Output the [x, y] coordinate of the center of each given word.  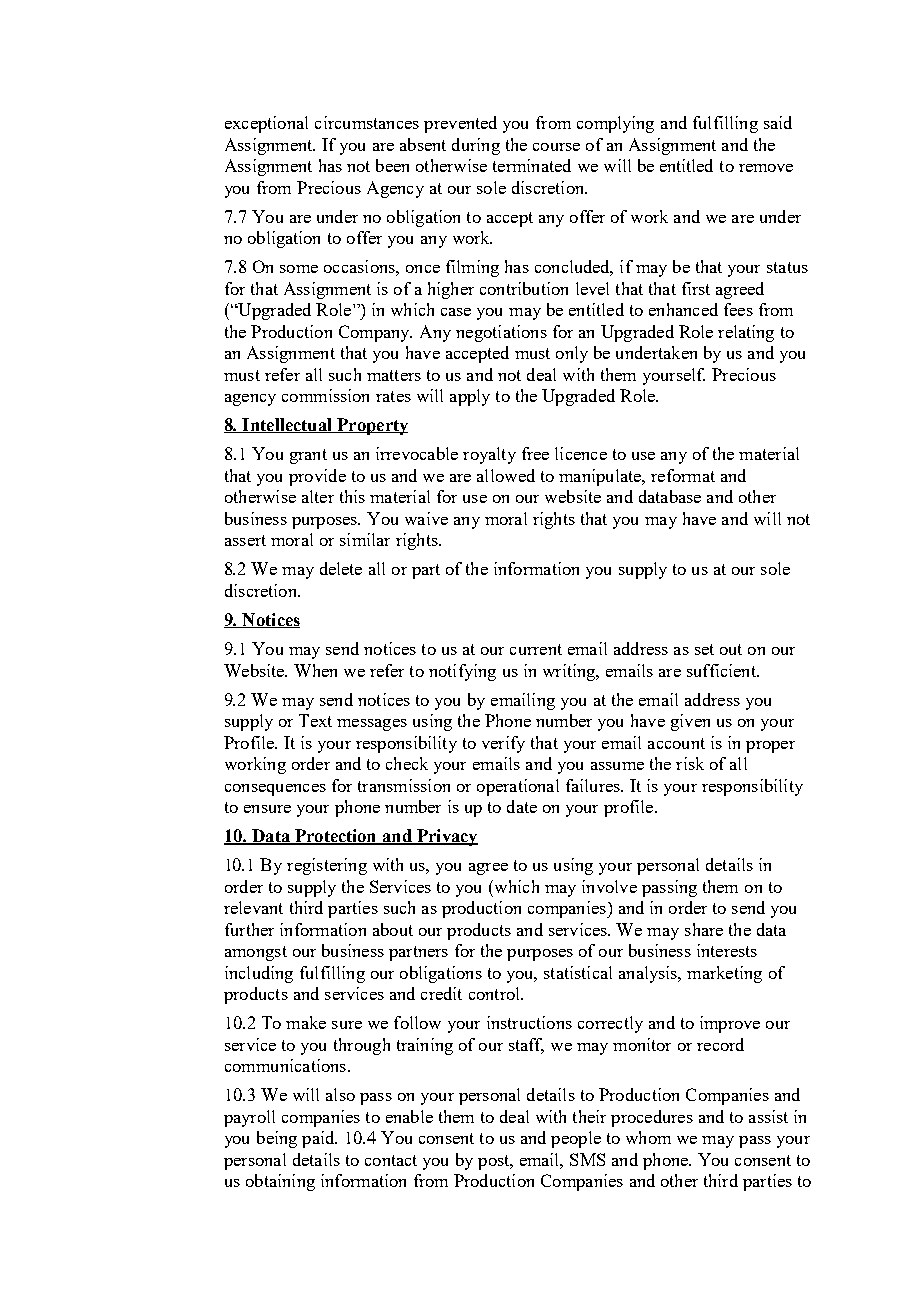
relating [746, 333]
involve [609, 886]
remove [766, 168]
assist [768, 1116]
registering [327, 866]
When [315, 670]
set [704, 649]
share [704, 929]
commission [325, 395]
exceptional [266, 124]
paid [319, 1139]
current [536, 649]
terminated [532, 165]
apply [470, 397]
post [495, 1162]
